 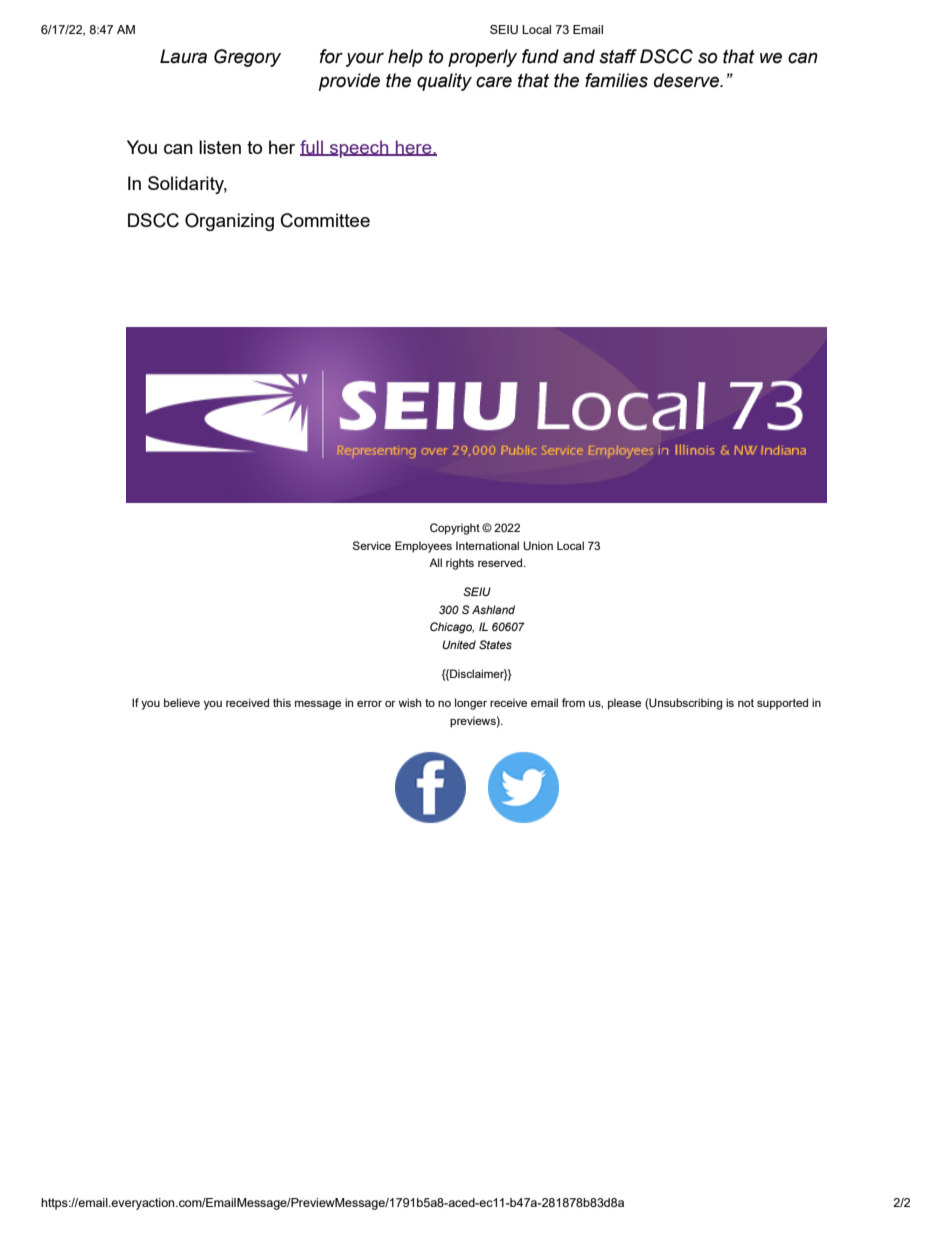 What do you see at coordinates (282, 702) in the screenshot?
I see `this` at bounding box center [282, 702].
